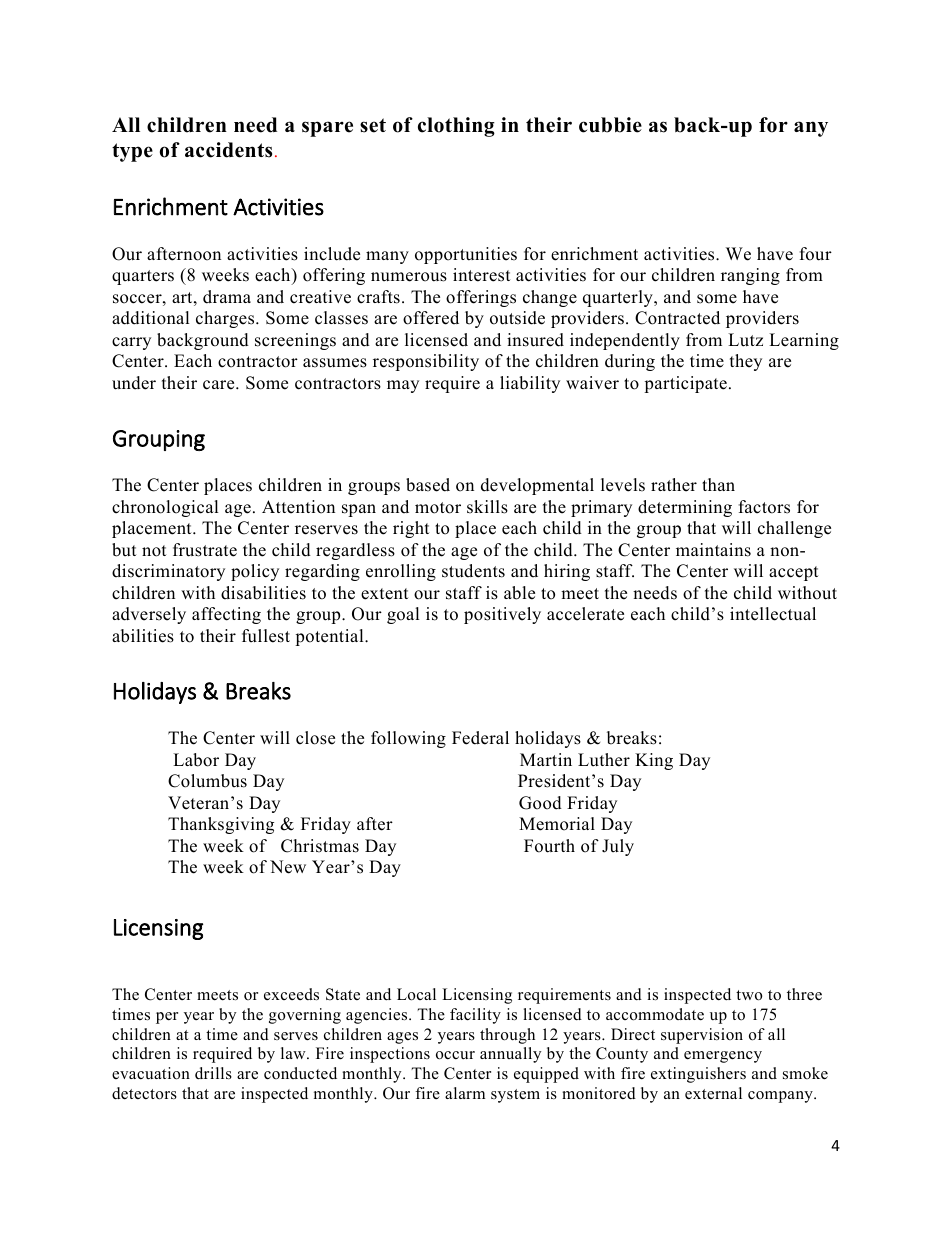 This document has width=952, height=1233. Describe the element at coordinates (228, 150) in the document. I see `accidents` at that location.
